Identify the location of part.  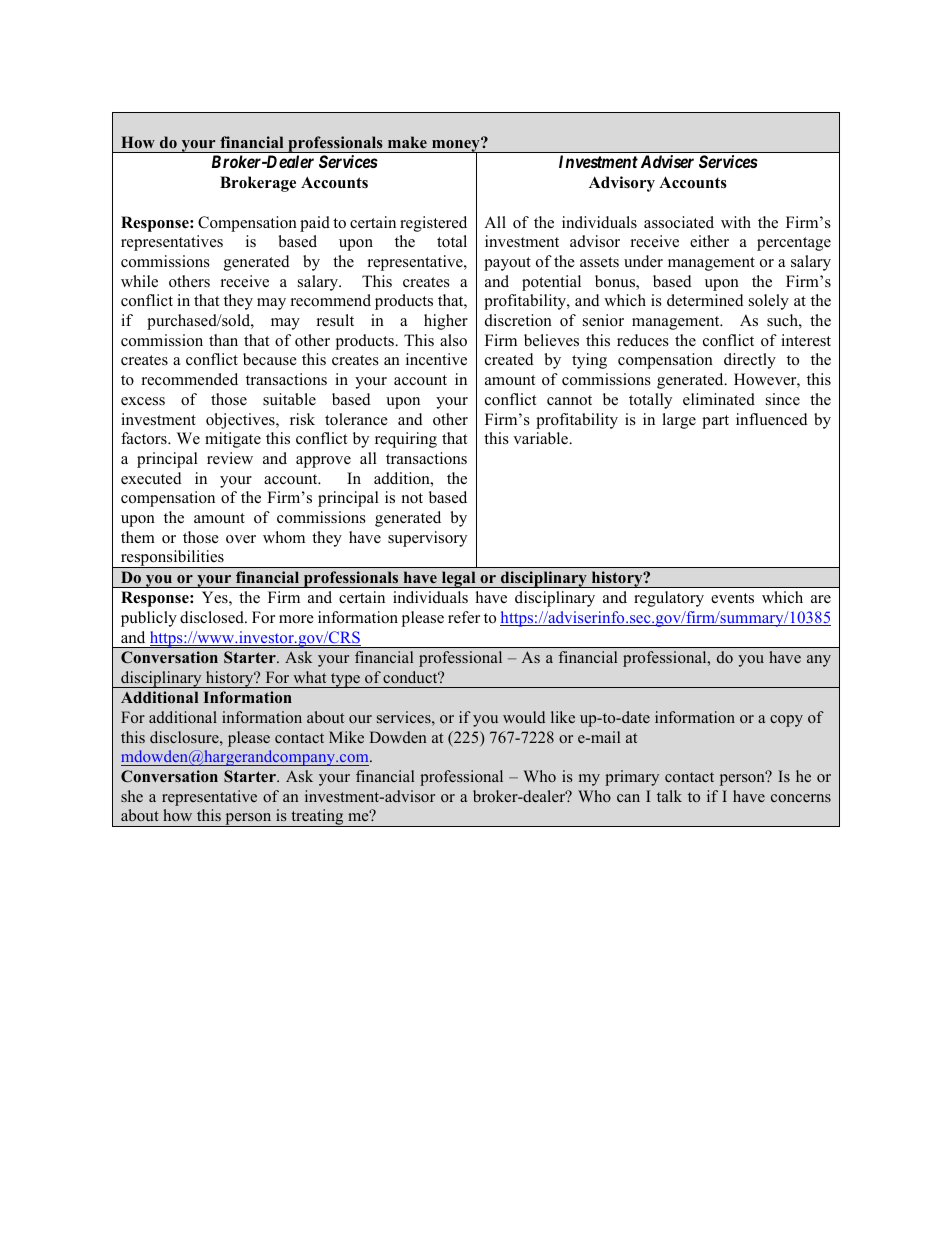
(715, 422).
